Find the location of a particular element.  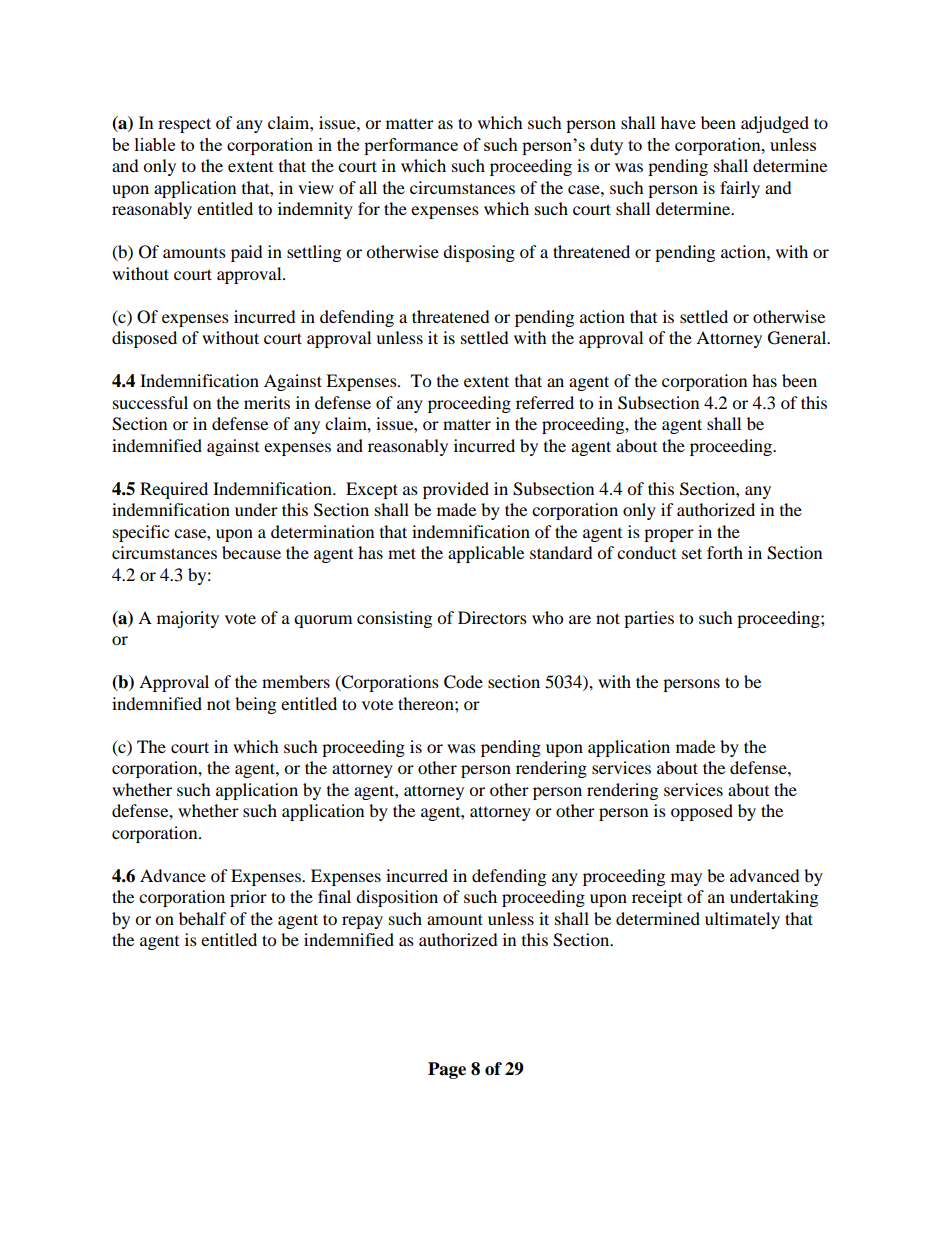

have is located at coordinates (678, 122).
